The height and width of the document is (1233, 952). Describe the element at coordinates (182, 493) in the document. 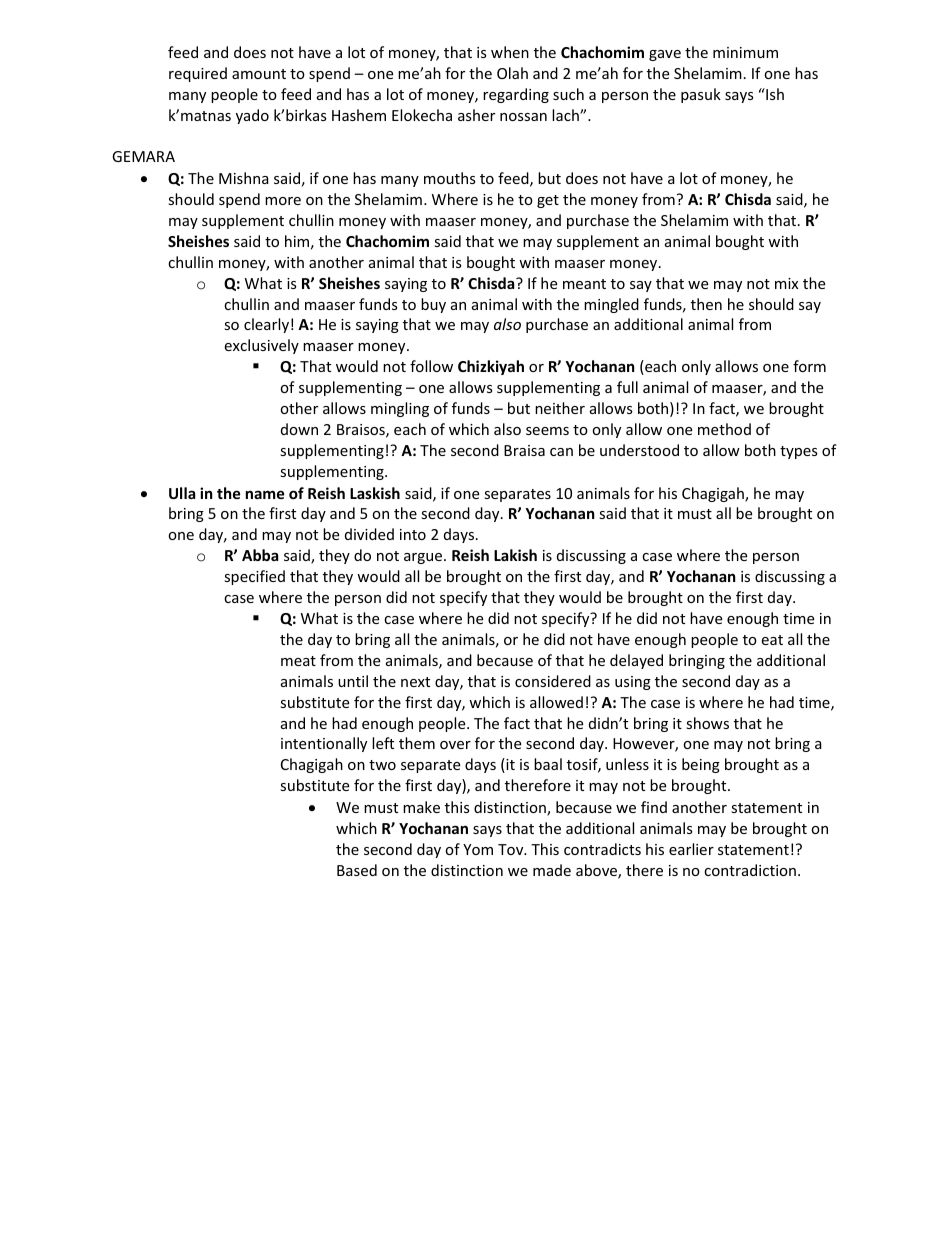

I see `Ulla` at that location.
